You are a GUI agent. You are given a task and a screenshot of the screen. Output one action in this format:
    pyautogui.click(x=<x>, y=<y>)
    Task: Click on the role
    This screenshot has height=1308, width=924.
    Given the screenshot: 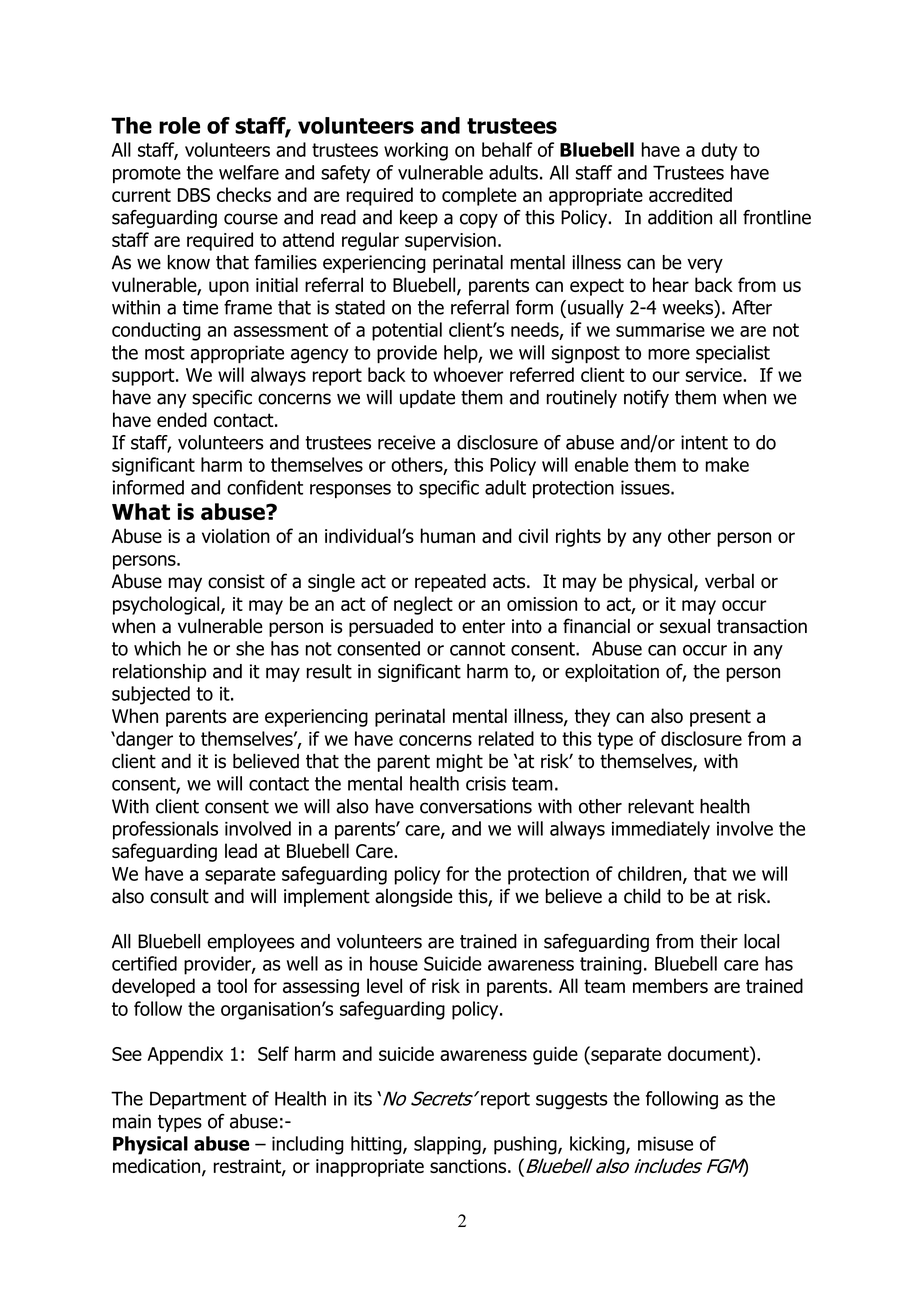 What is the action you would take?
    pyautogui.click(x=179, y=125)
